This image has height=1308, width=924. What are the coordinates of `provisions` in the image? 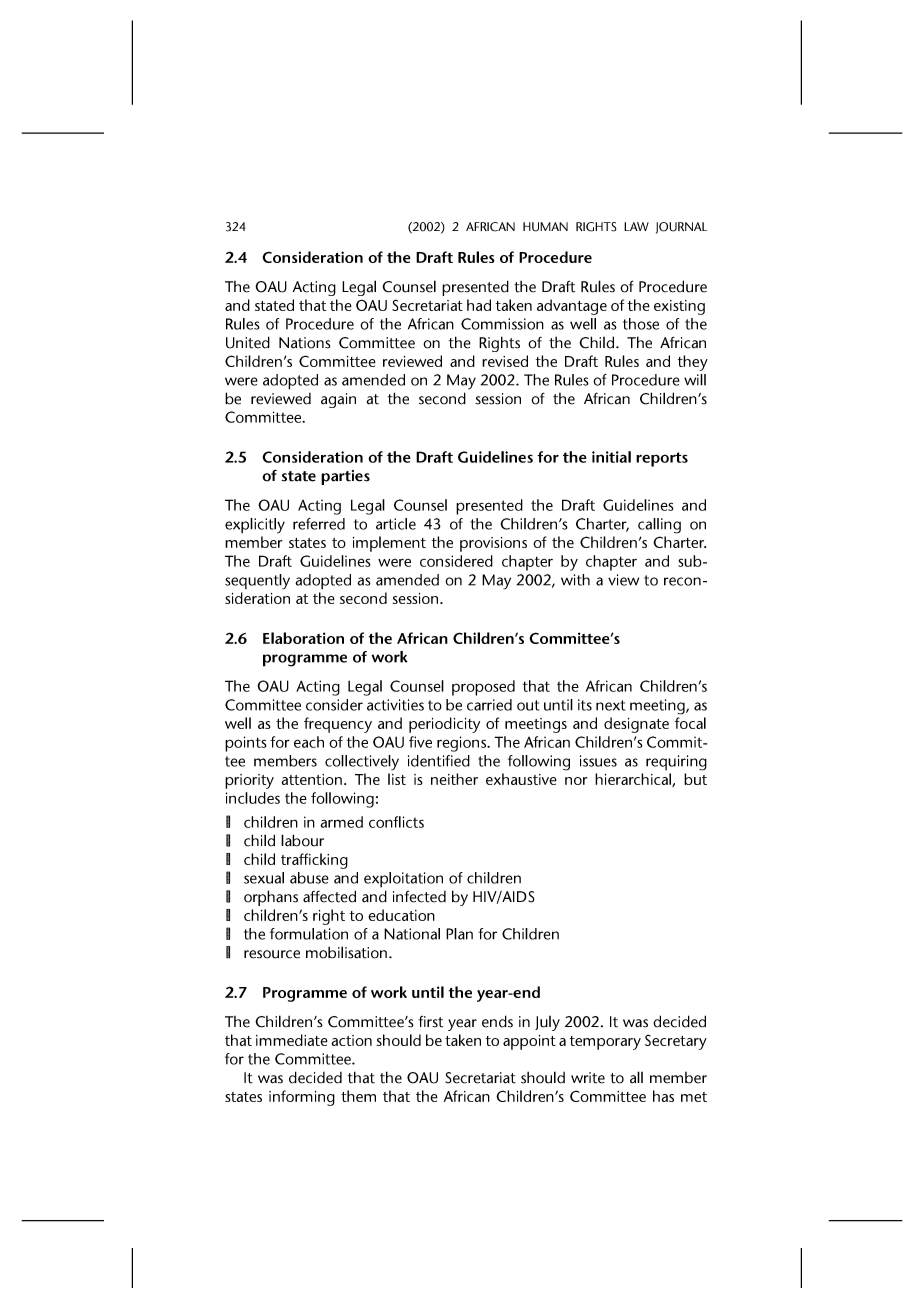 It's located at (493, 544).
